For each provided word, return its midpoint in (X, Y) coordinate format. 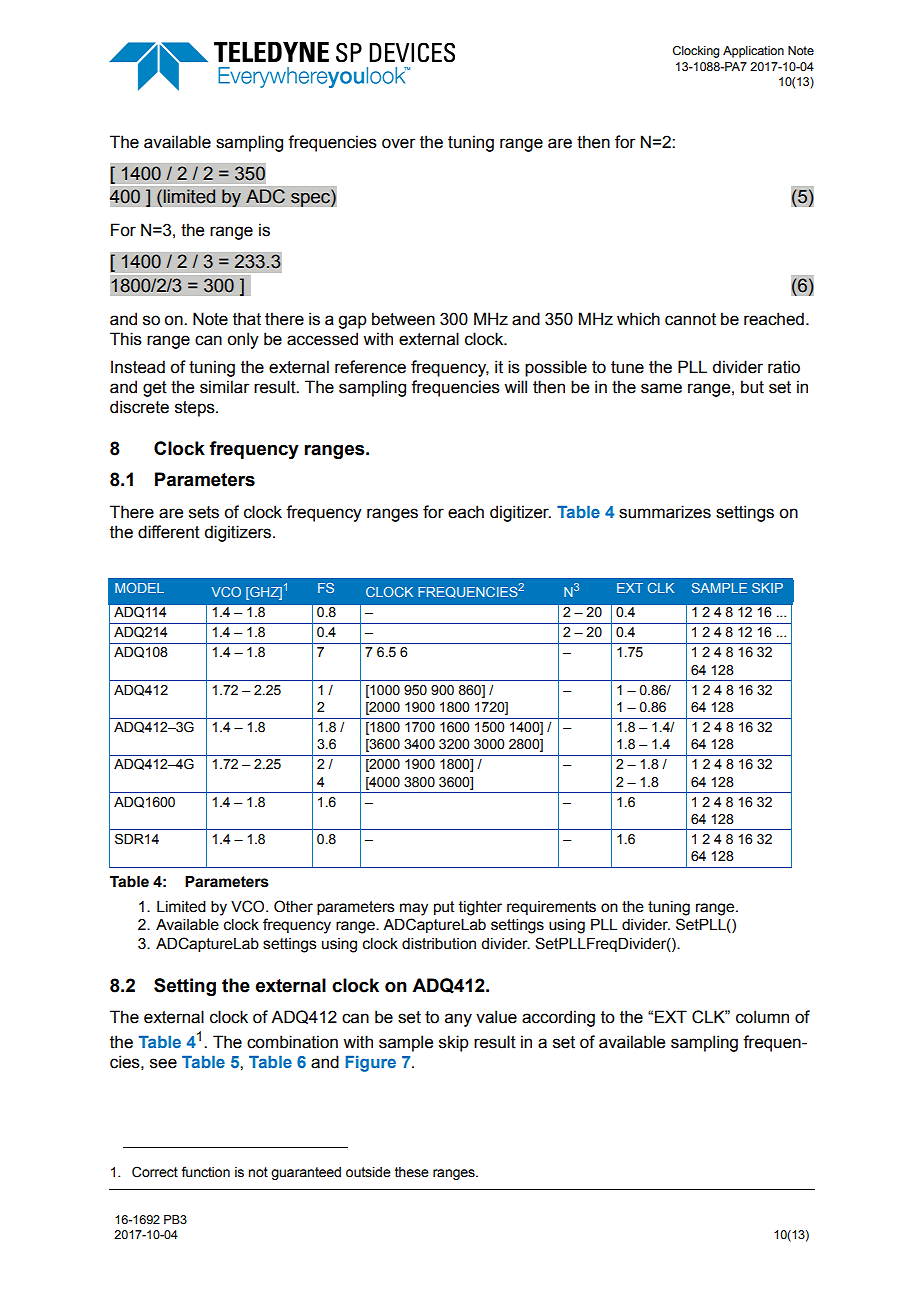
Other (293, 906)
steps (196, 409)
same (661, 388)
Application (753, 52)
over (399, 143)
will (515, 386)
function (205, 1172)
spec (311, 199)
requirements (551, 908)
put (444, 908)
